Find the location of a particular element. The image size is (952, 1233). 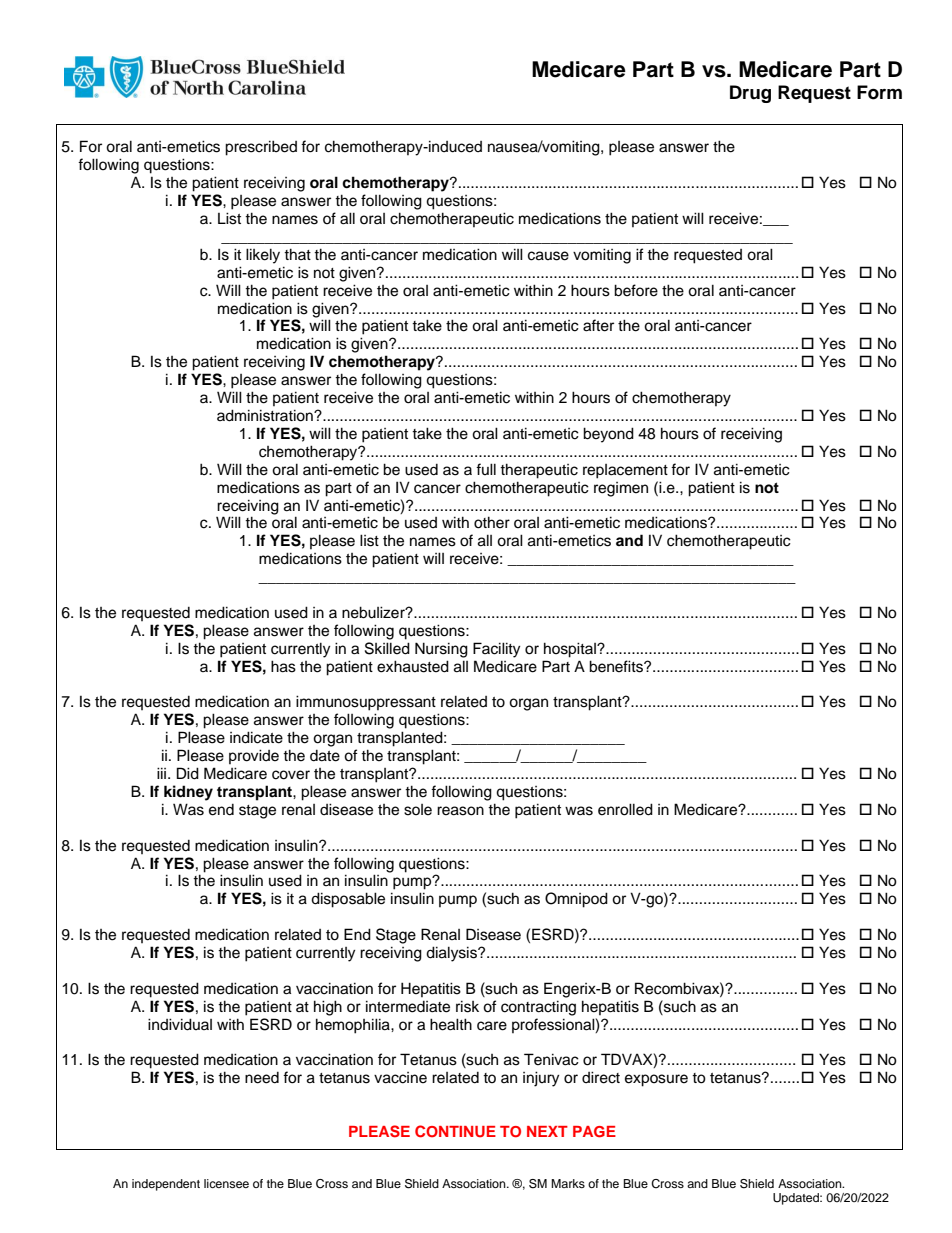

has is located at coordinates (283, 666).
